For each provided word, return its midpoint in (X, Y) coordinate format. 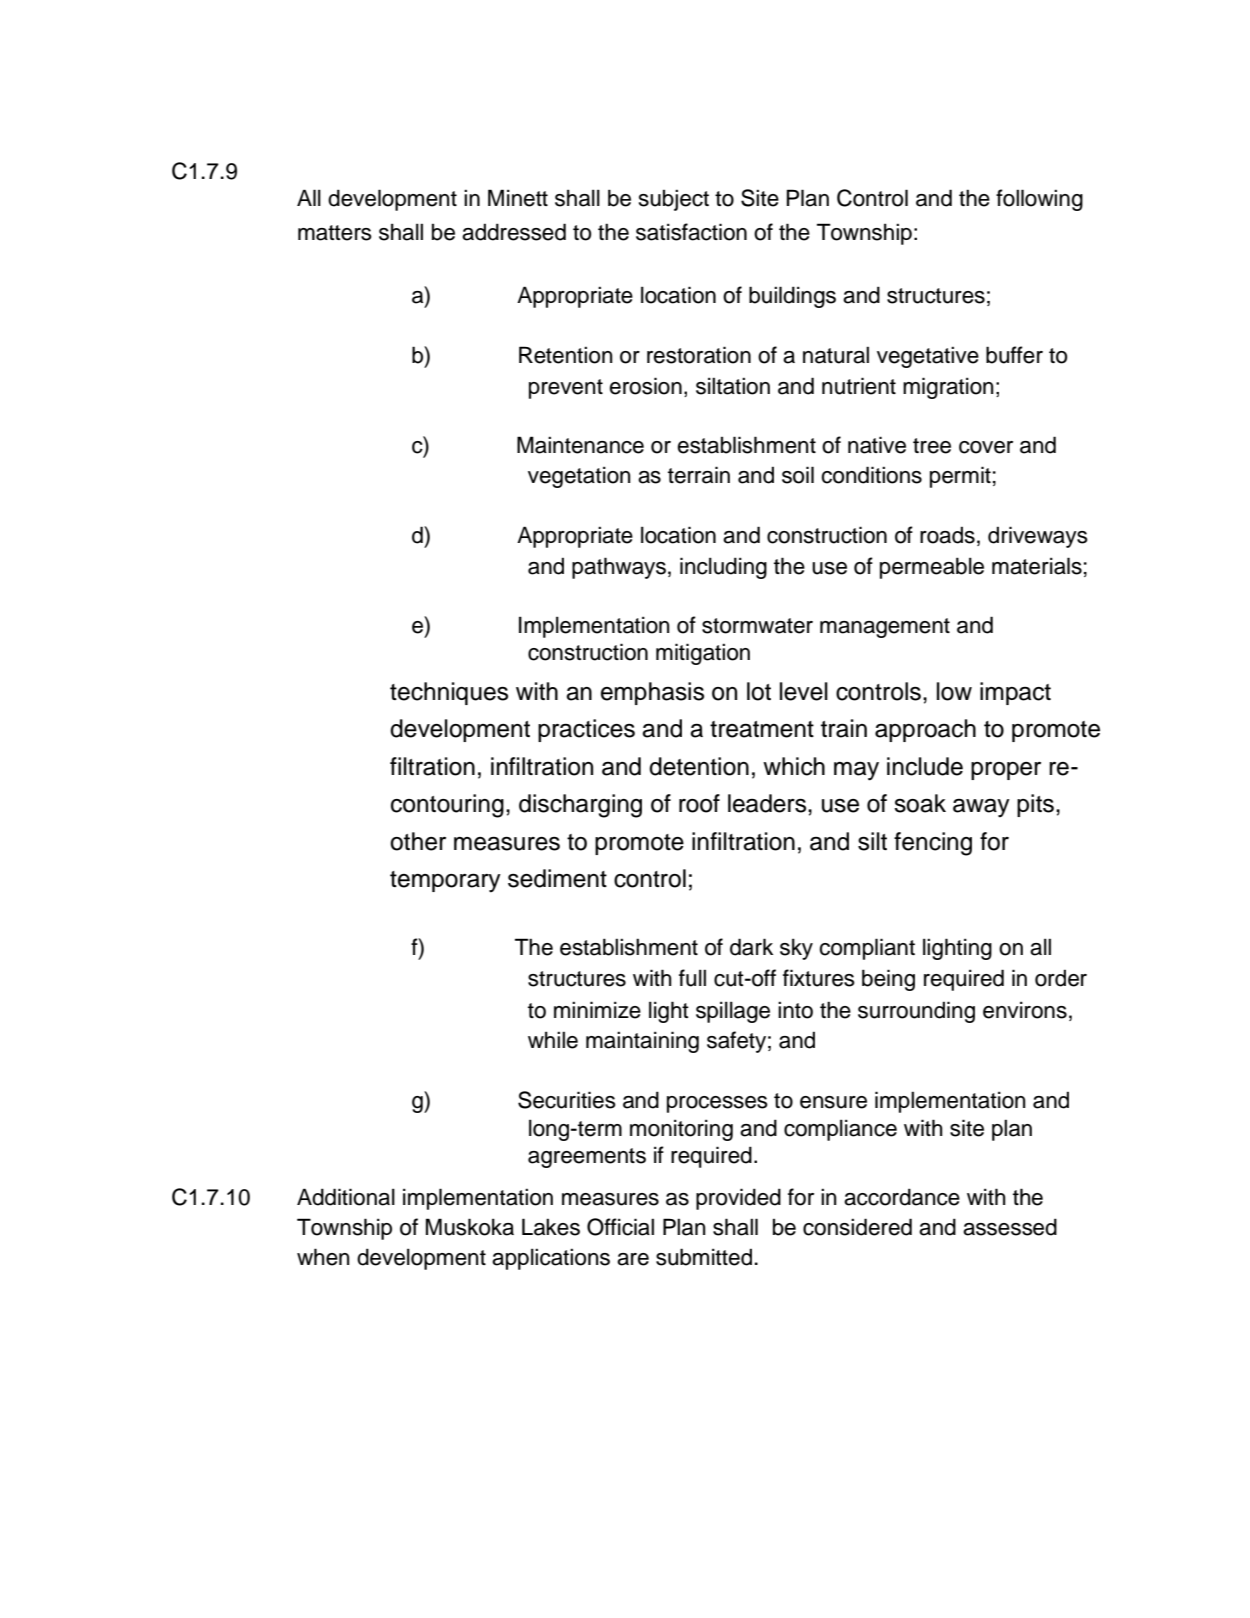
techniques (449, 693)
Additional (346, 1197)
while (553, 1040)
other (418, 841)
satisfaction (691, 232)
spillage (733, 1012)
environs (1025, 1010)
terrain (699, 475)
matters (335, 233)
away (981, 808)
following (1039, 200)
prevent (566, 389)
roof (699, 803)
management (885, 628)
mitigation (703, 654)
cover (986, 447)
